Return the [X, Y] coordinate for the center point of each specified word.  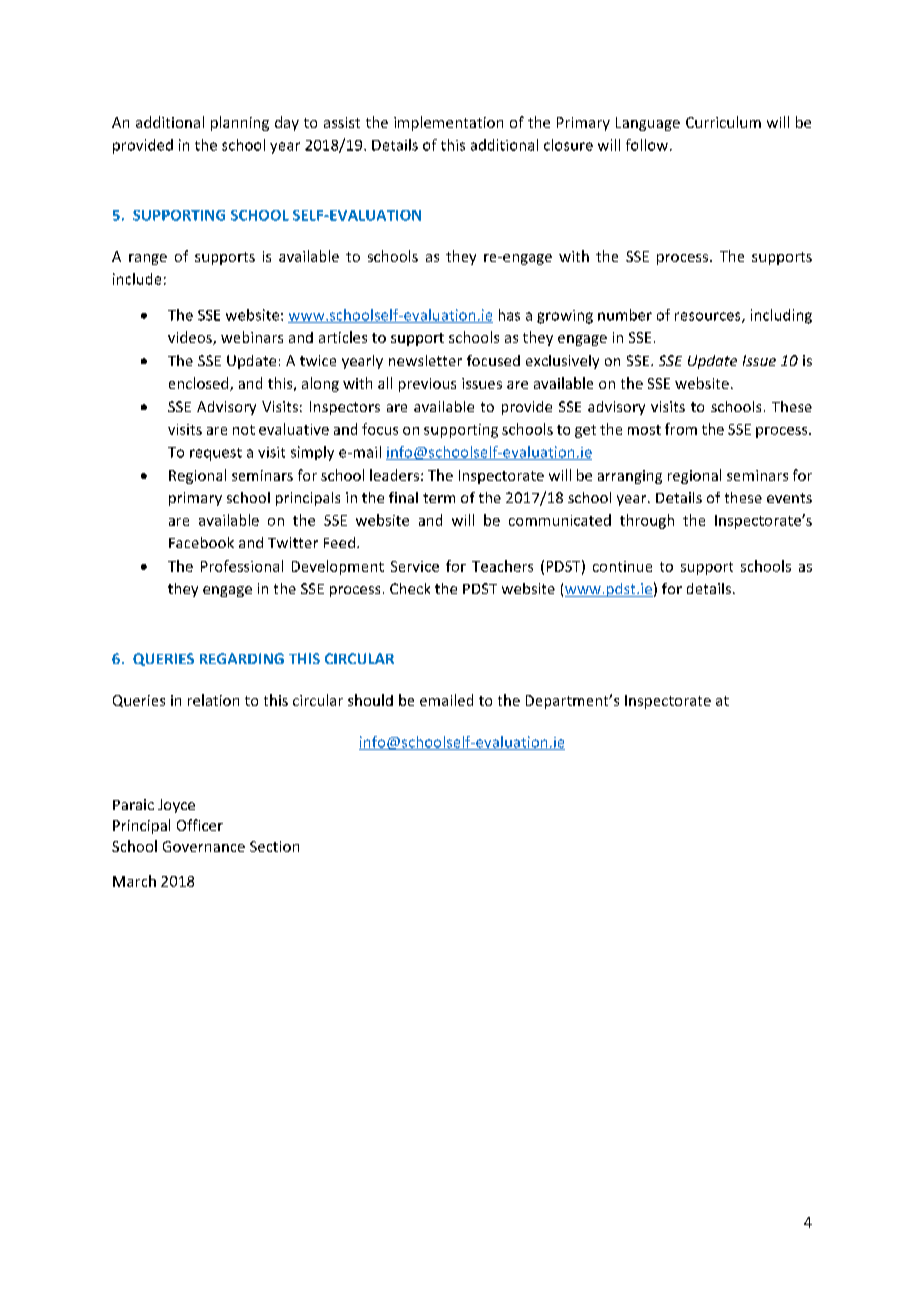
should [370, 700]
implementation [448, 123]
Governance [204, 846]
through [647, 521]
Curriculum [723, 122]
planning [240, 123]
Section [274, 846]
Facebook [201, 542]
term [439, 498]
